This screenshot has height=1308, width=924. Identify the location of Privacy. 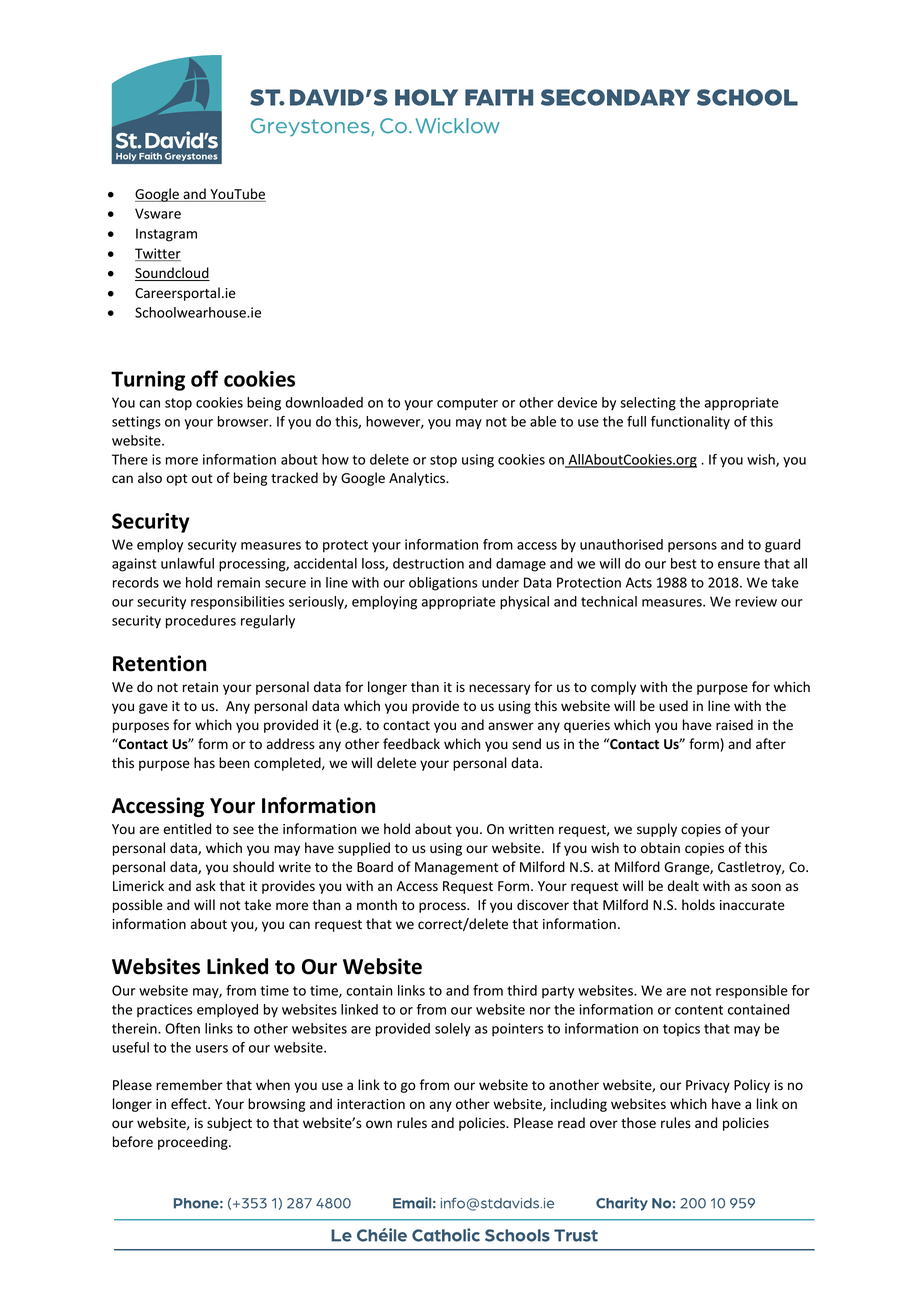
(708, 1086).
